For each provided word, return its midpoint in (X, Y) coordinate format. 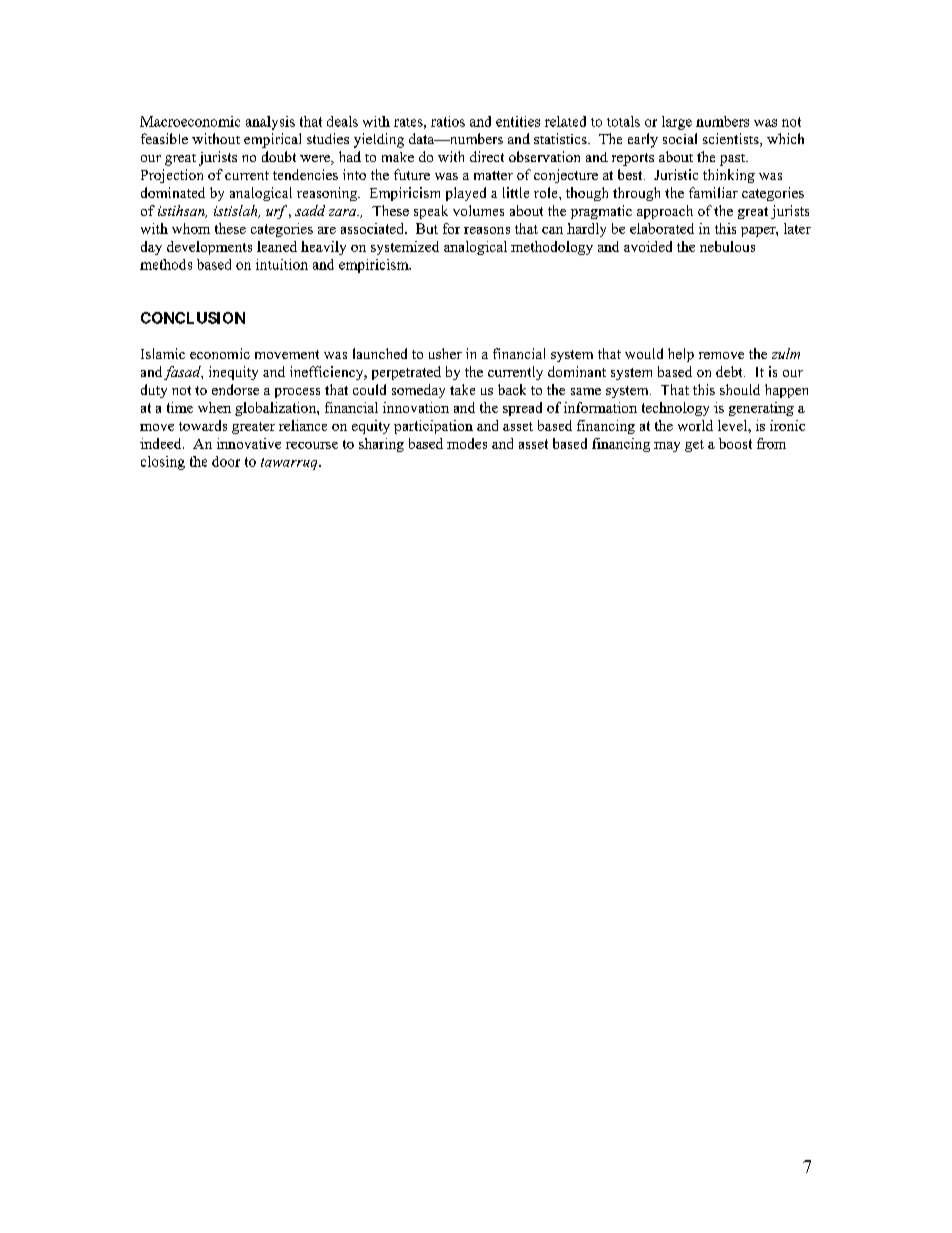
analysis (270, 123)
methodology (552, 248)
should (740, 389)
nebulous (727, 246)
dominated (173, 192)
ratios (448, 121)
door (226, 461)
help (681, 355)
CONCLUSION (193, 318)
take (462, 389)
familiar (713, 192)
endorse (235, 389)
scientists (732, 140)
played (466, 194)
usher (445, 353)
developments (209, 248)
